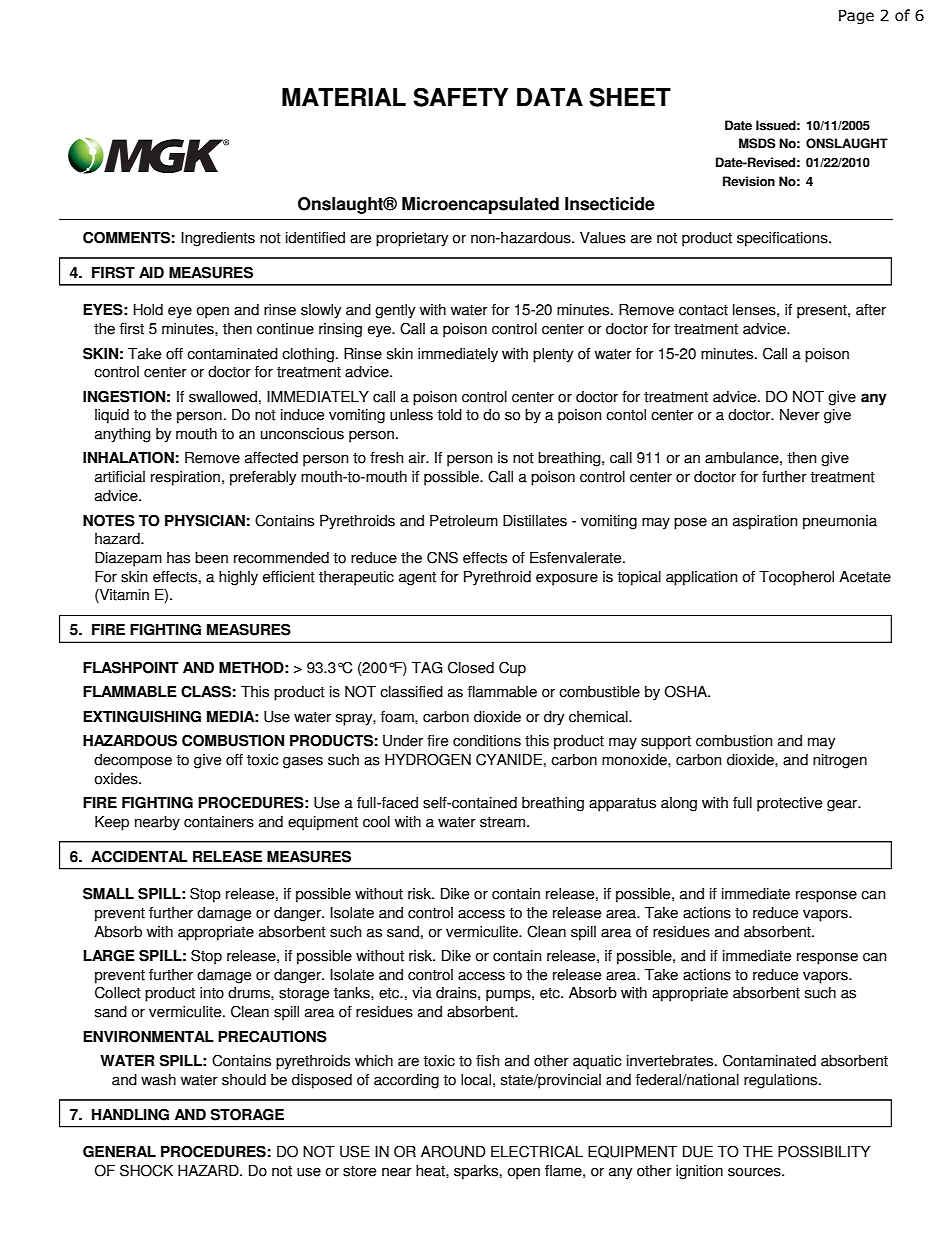  What do you see at coordinates (146, 1170) in the document?
I see `SHOCK` at bounding box center [146, 1170].
